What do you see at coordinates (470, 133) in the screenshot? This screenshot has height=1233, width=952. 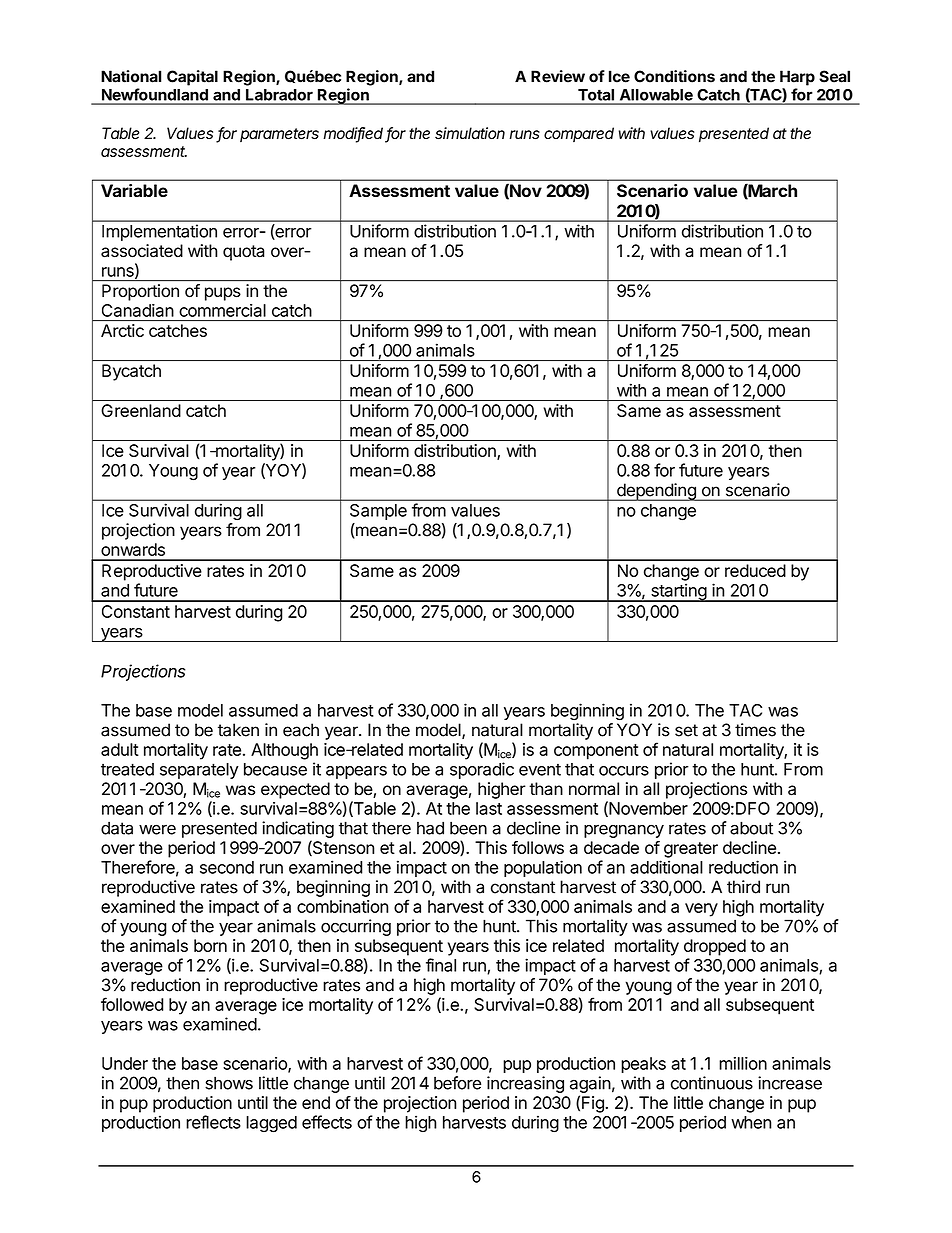 I see `simulation` at bounding box center [470, 133].
